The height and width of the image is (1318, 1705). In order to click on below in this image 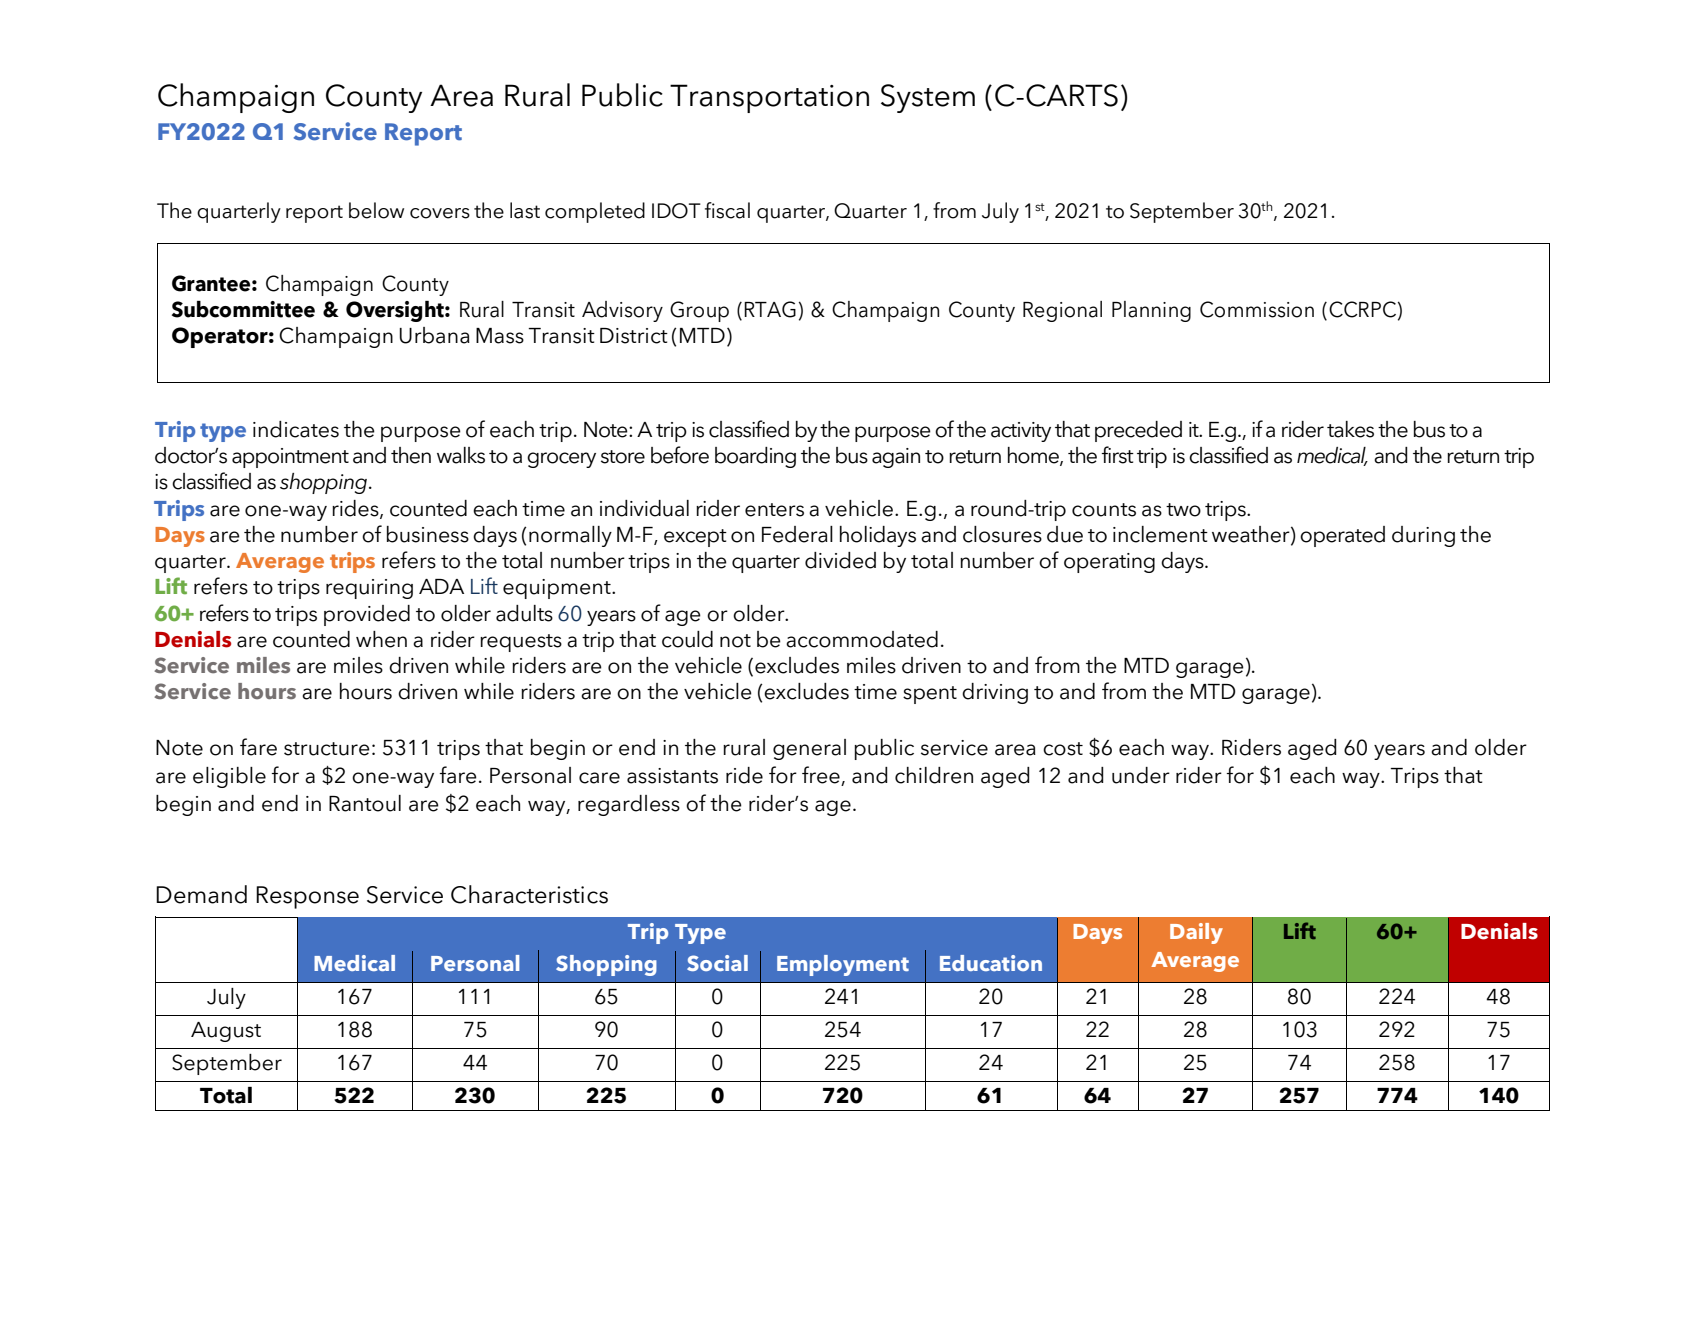, I will do `click(376, 210)`.
